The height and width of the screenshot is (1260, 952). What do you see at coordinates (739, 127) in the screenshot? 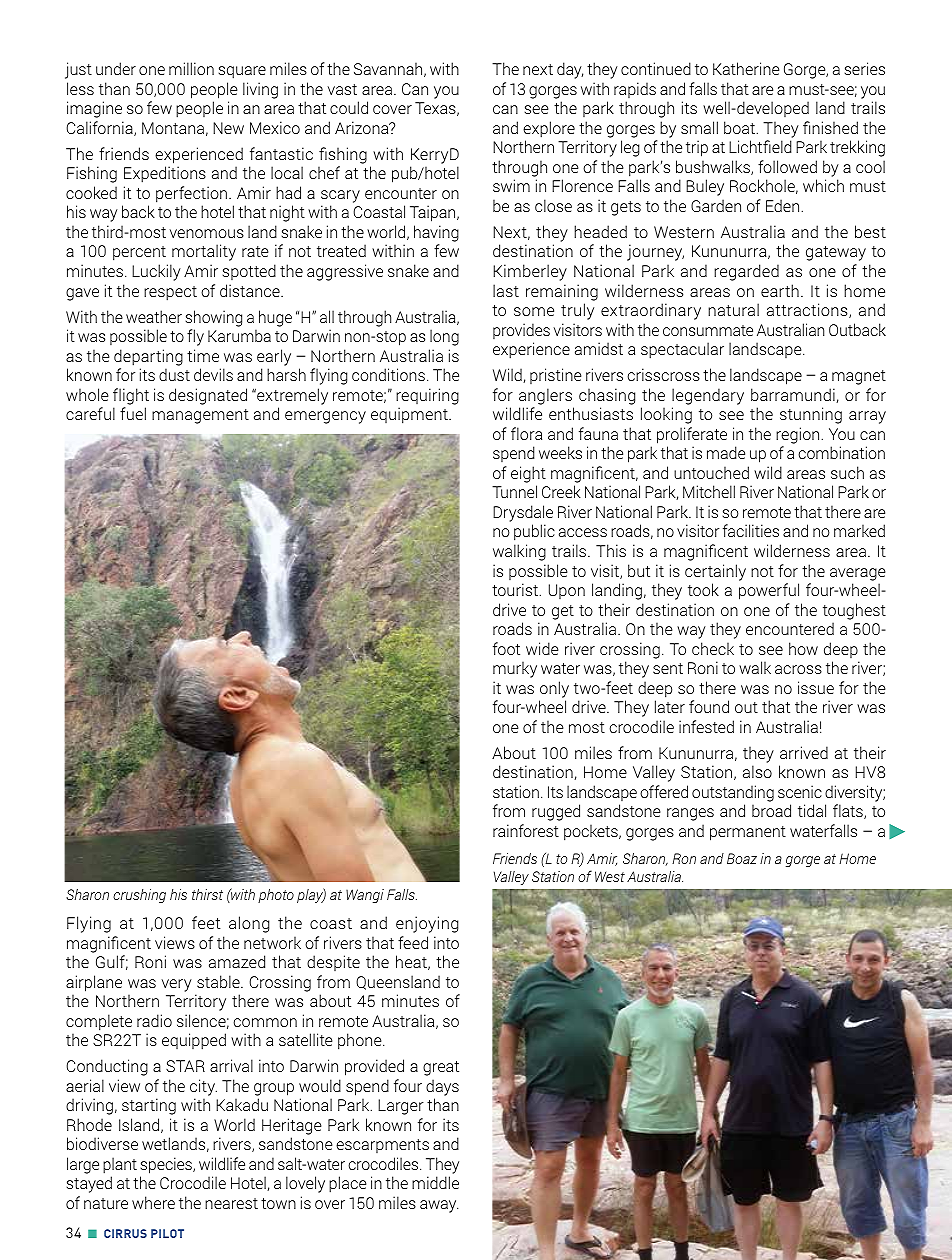
I see `boat` at bounding box center [739, 127].
